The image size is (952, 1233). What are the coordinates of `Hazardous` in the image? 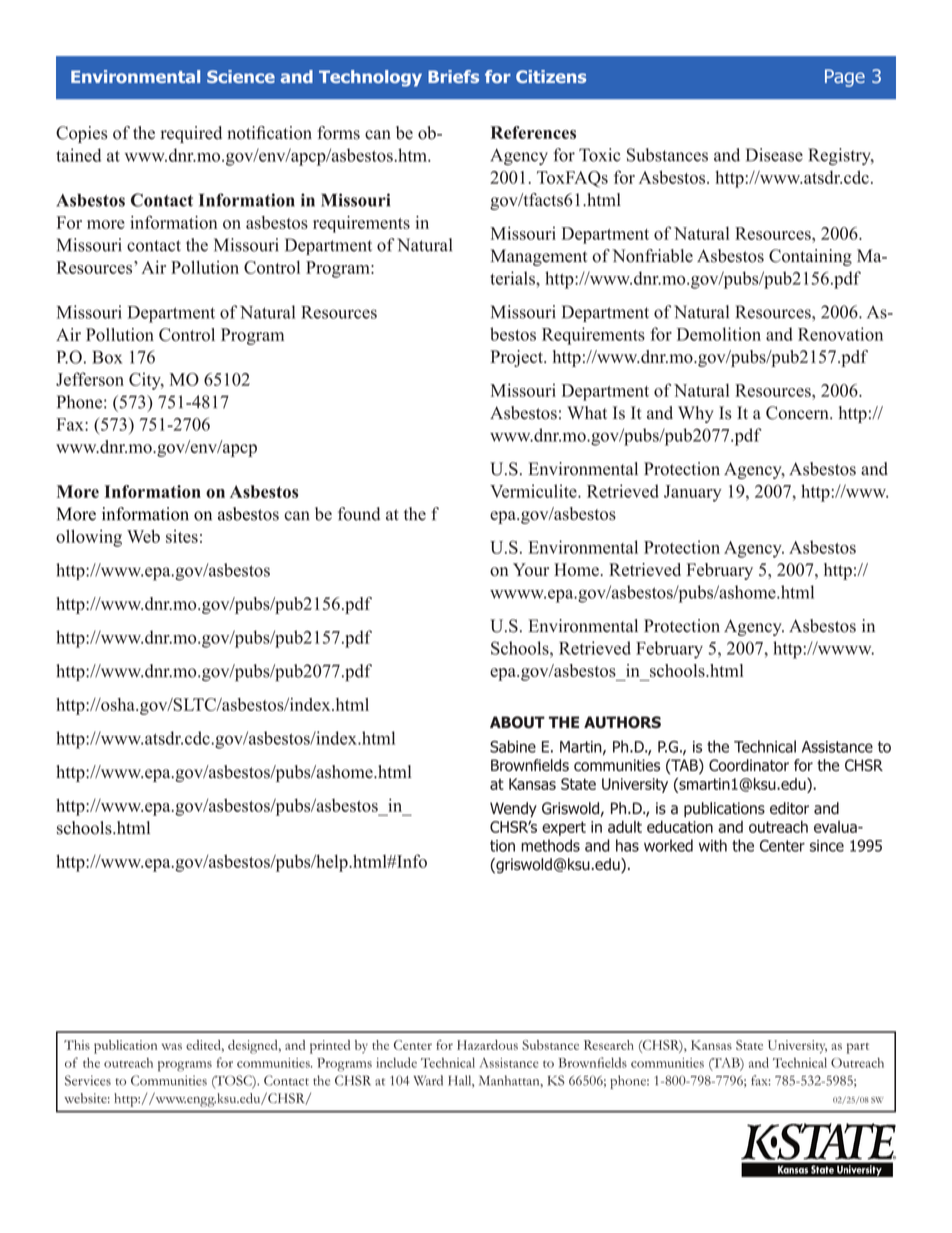 It's located at (487, 1045).
